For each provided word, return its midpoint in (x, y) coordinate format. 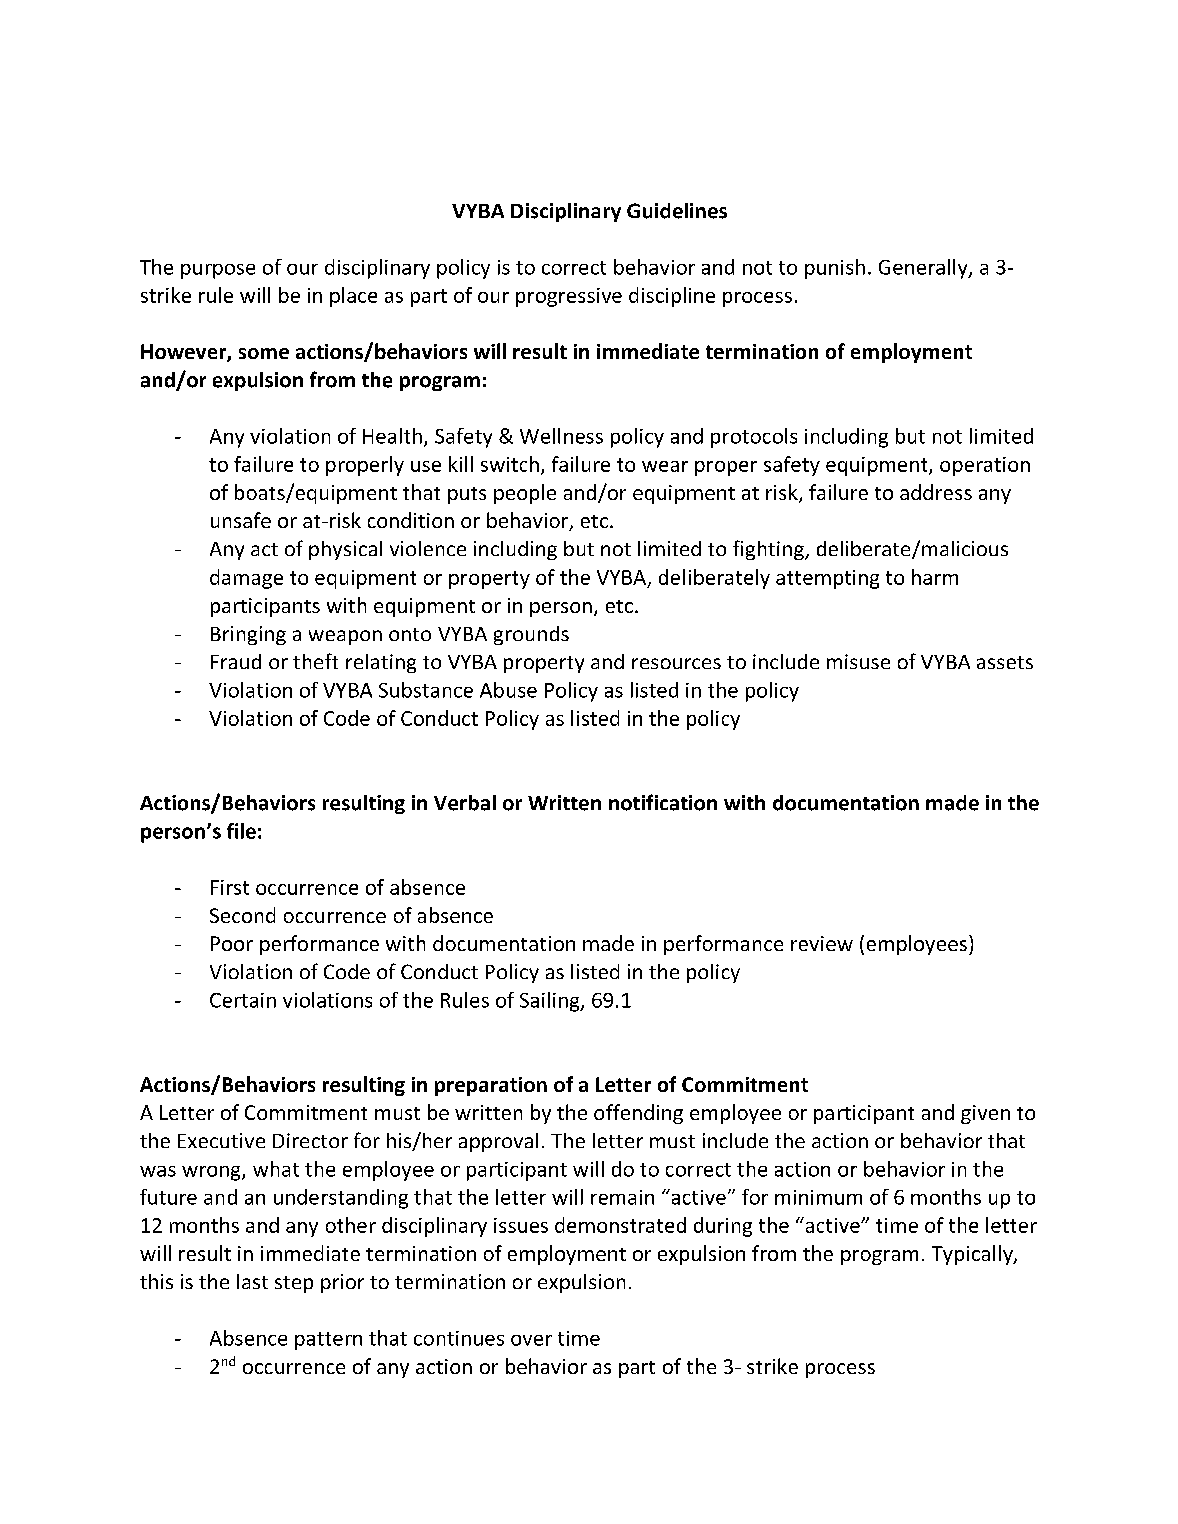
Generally (924, 269)
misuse (858, 661)
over (531, 1340)
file (241, 831)
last (252, 1281)
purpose (218, 271)
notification (663, 802)
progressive (569, 297)
